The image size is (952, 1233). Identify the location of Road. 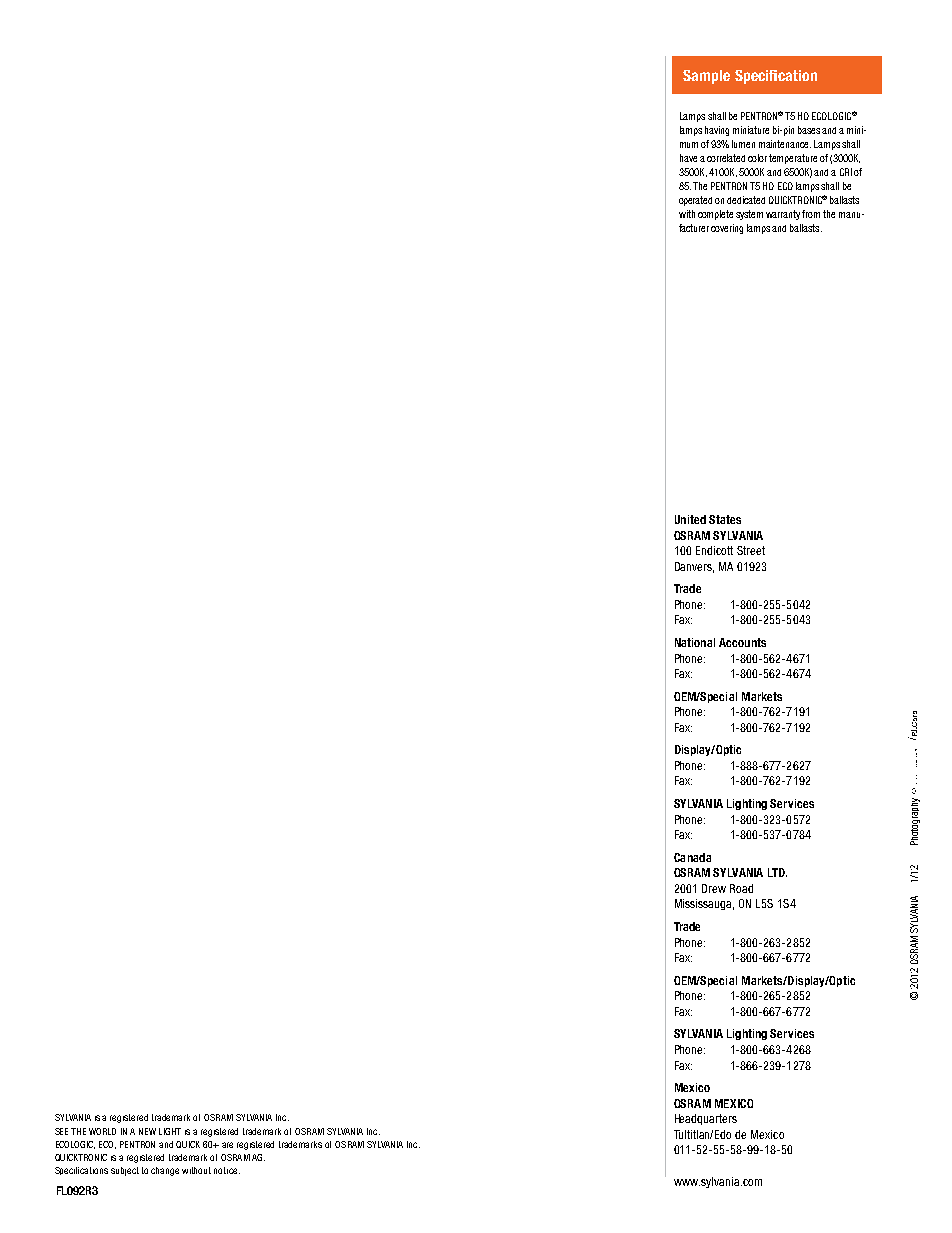
(741, 888).
